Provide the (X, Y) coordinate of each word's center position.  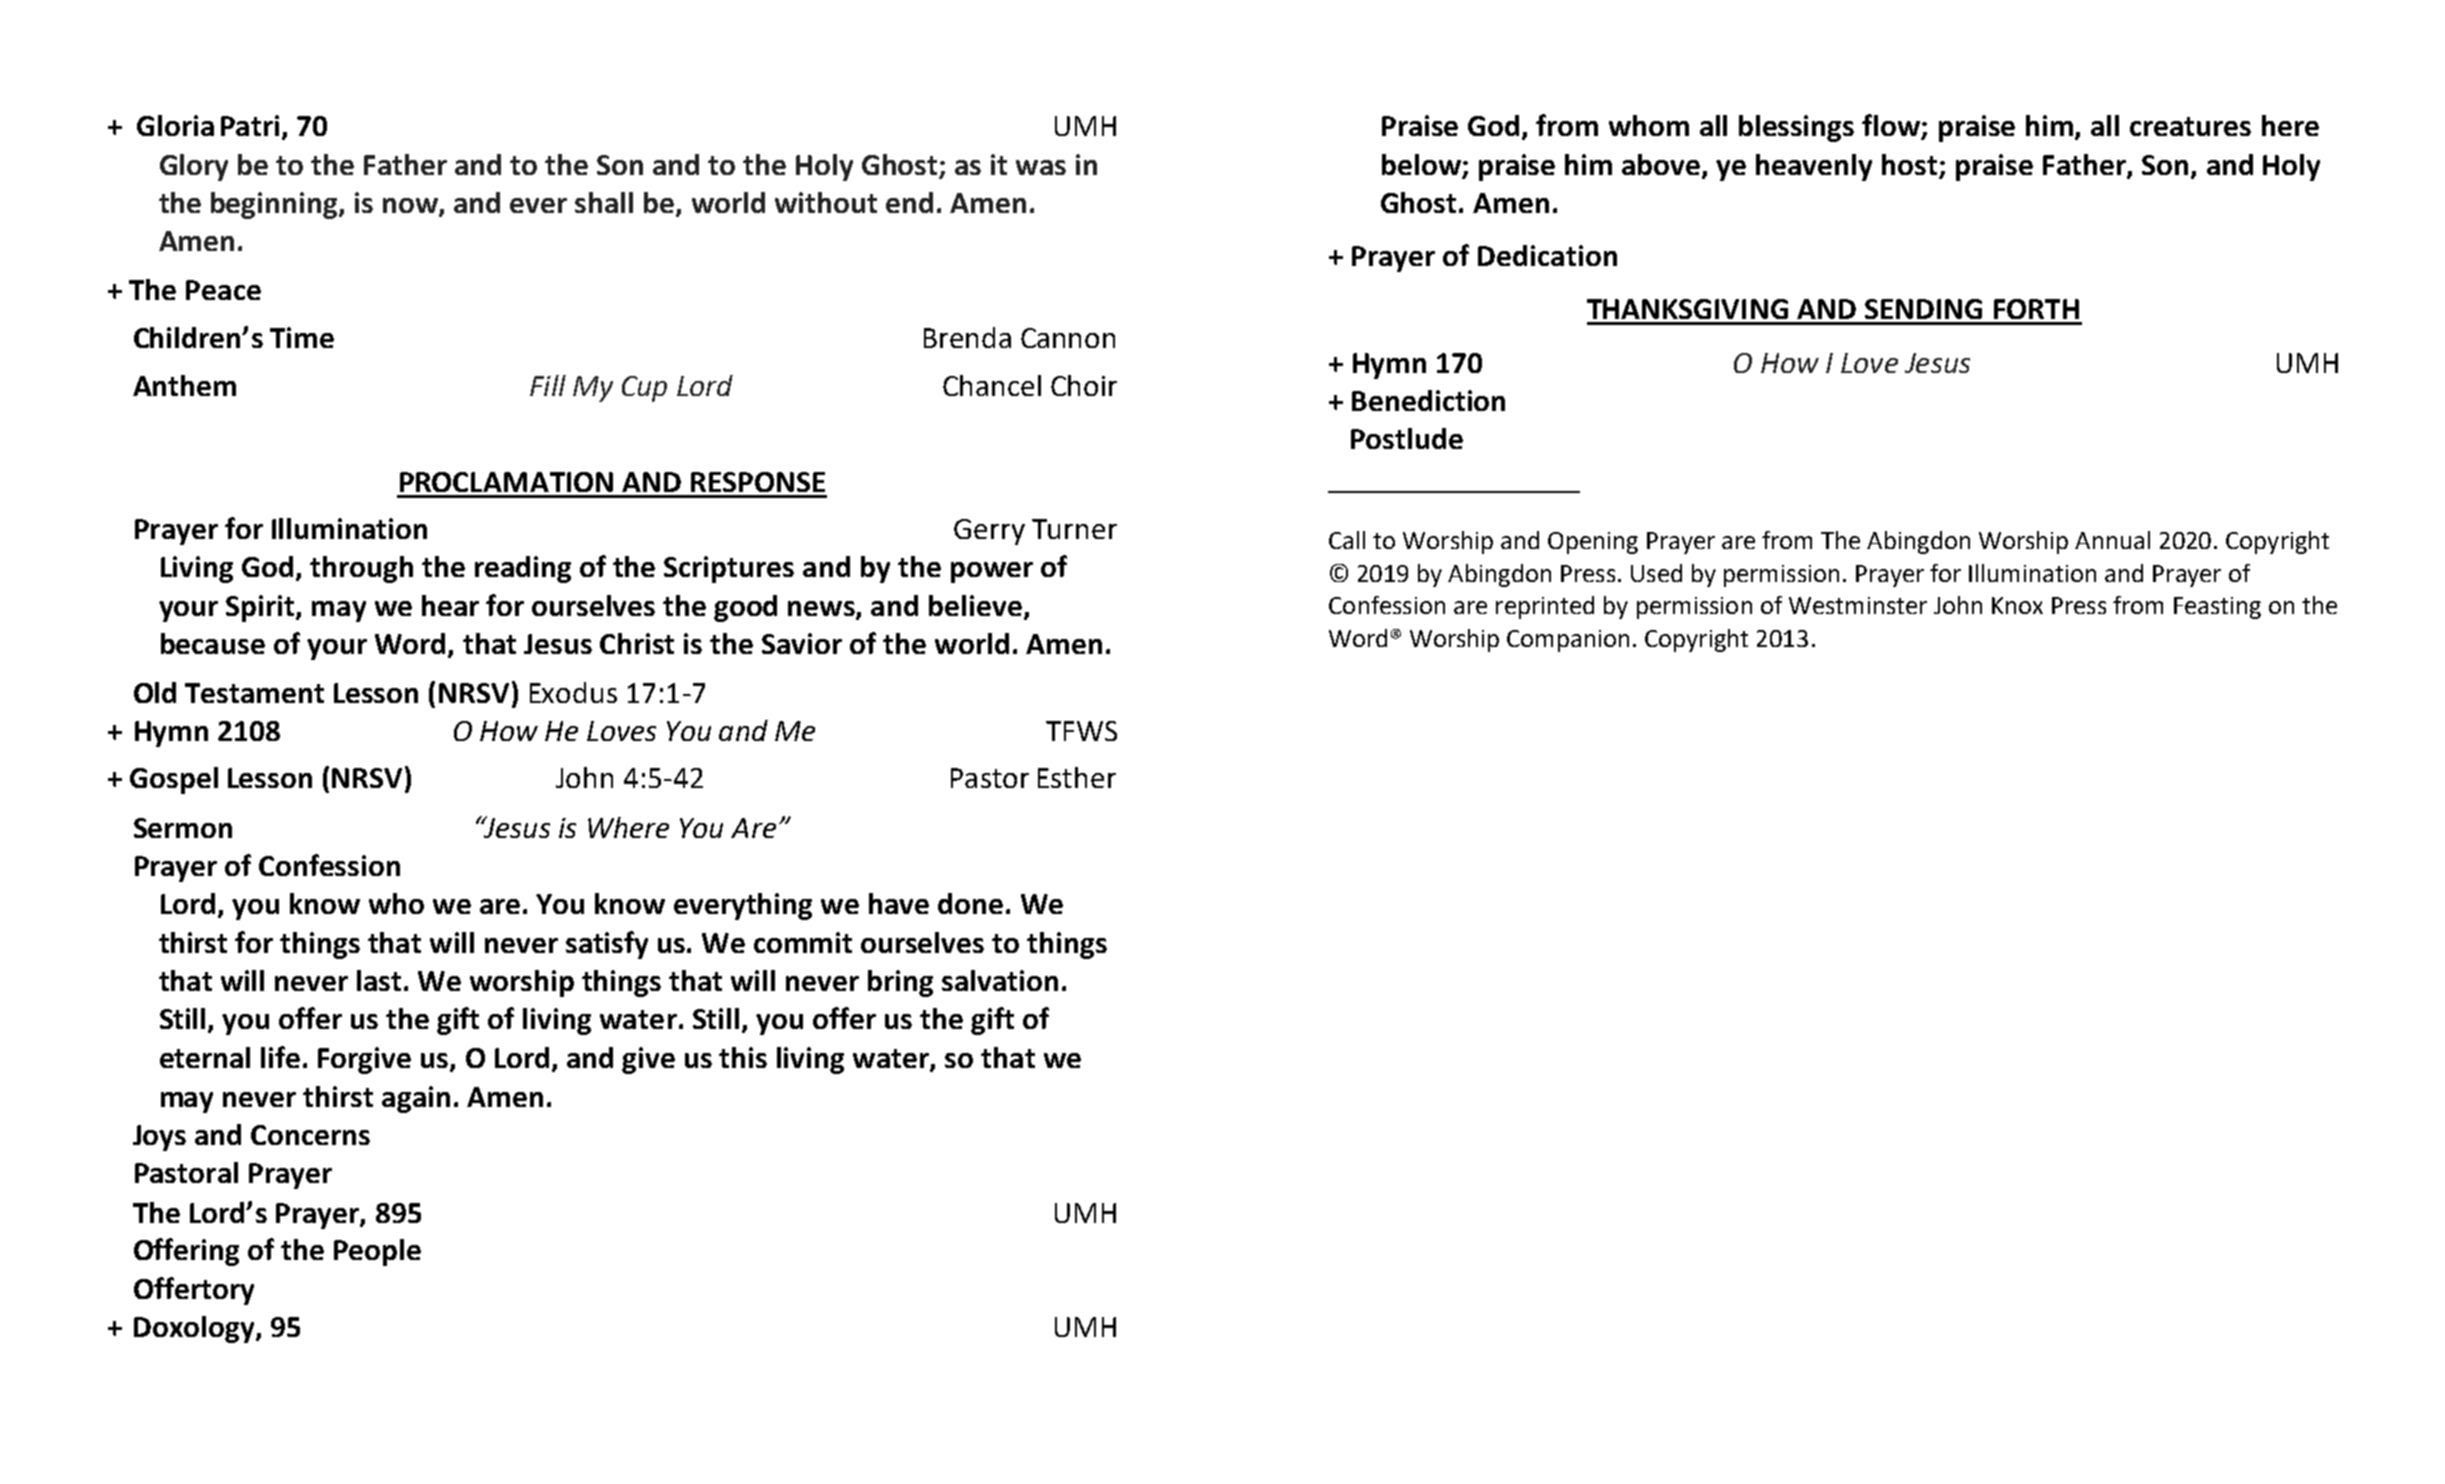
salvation (1000, 980)
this (743, 1057)
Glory (194, 167)
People (377, 1252)
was (1041, 167)
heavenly (1814, 167)
